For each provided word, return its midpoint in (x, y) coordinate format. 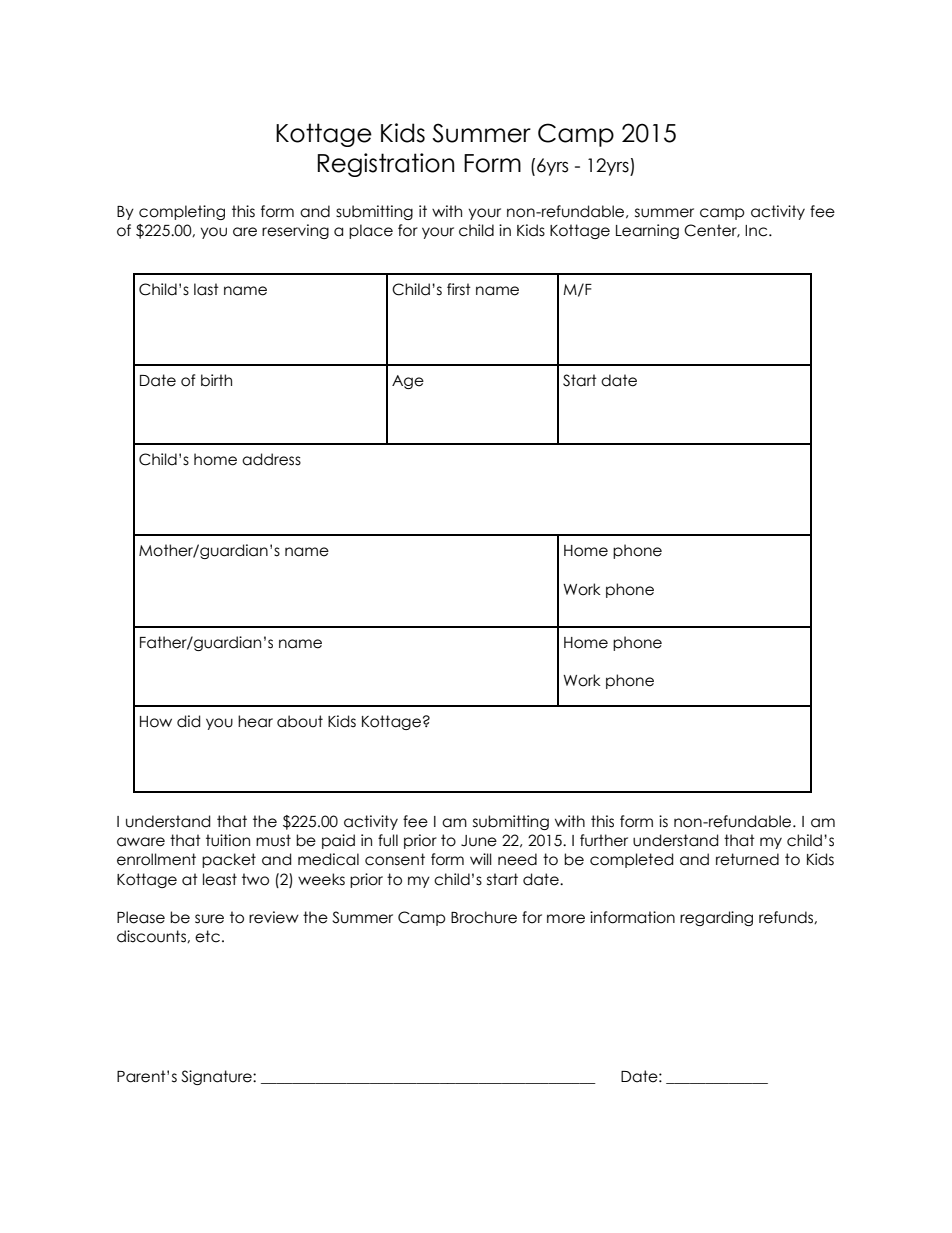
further (604, 840)
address (271, 459)
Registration (385, 165)
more (566, 919)
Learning (647, 231)
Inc (757, 231)
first (459, 289)
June (479, 841)
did (188, 721)
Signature (217, 1077)
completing (182, 212)
